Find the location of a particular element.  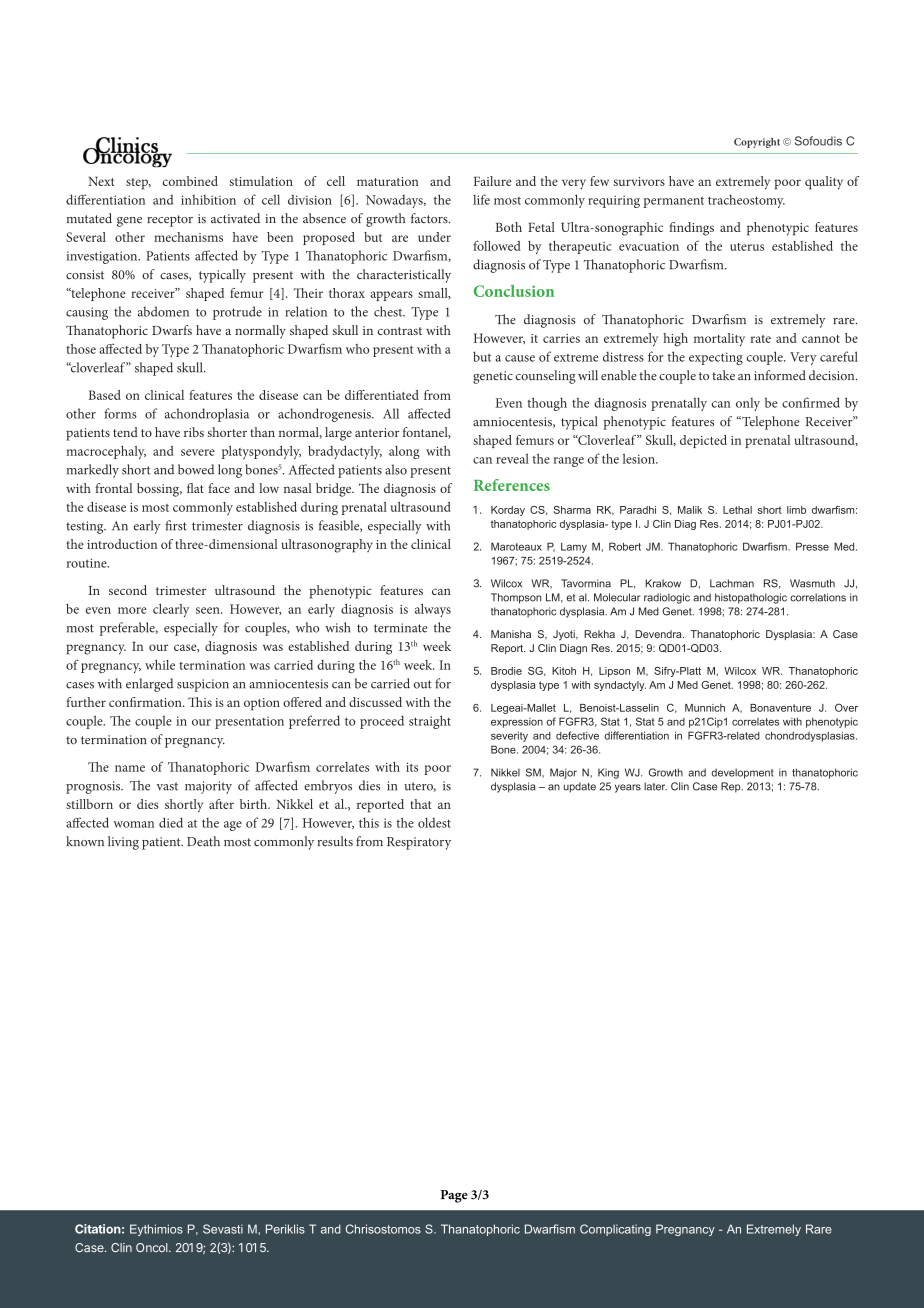

tracheostomy is located at coordinates (746, 201).
